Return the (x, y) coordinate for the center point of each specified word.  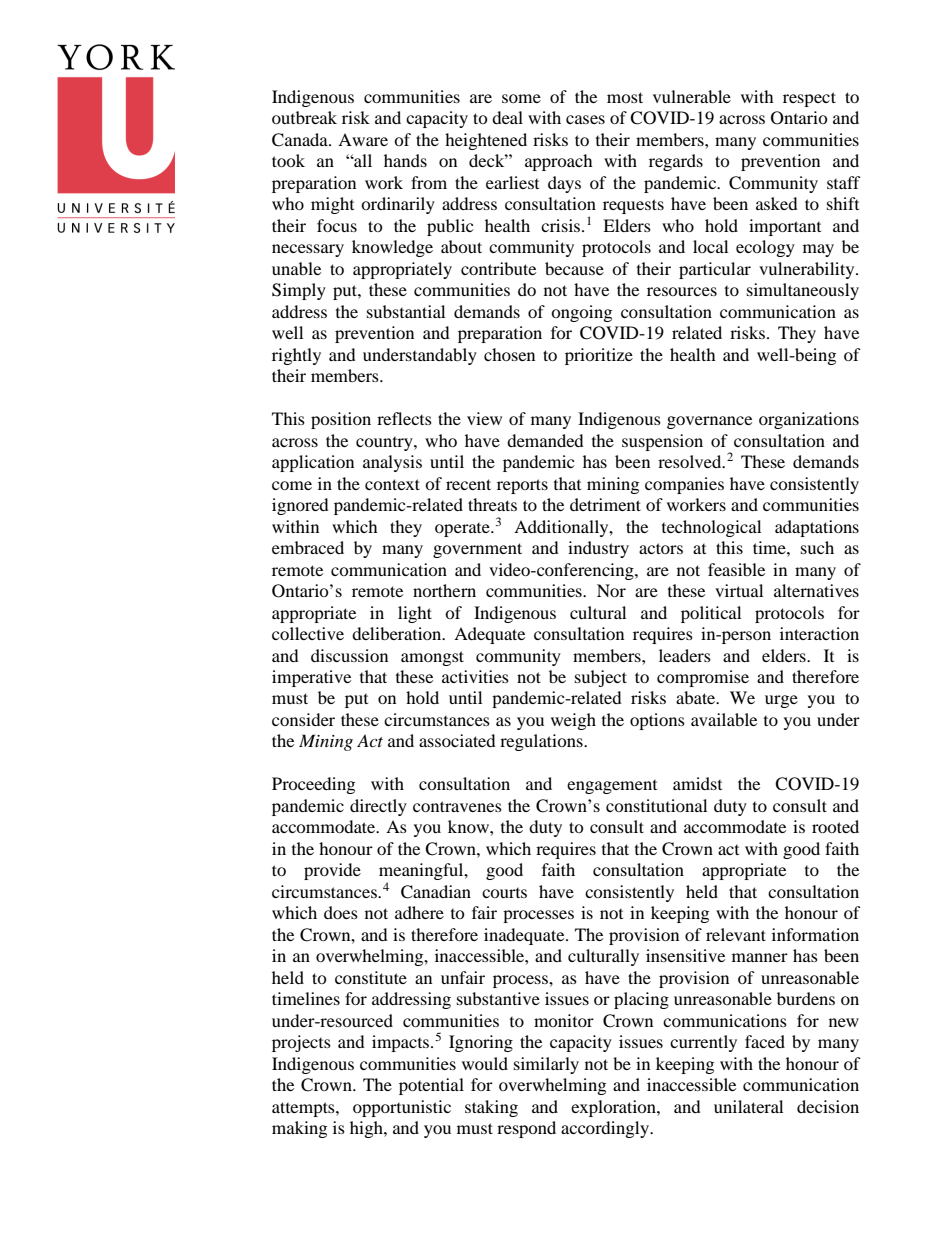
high (367, 1129)
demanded (545, 440)
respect (809, 99)
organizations (809, 420)
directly (378, 807)
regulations (542, 742)
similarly (546, 1065)
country (385, 444)
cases (585, 119)
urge (781, 701)
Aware (363, 139)
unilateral (748, 1106)
